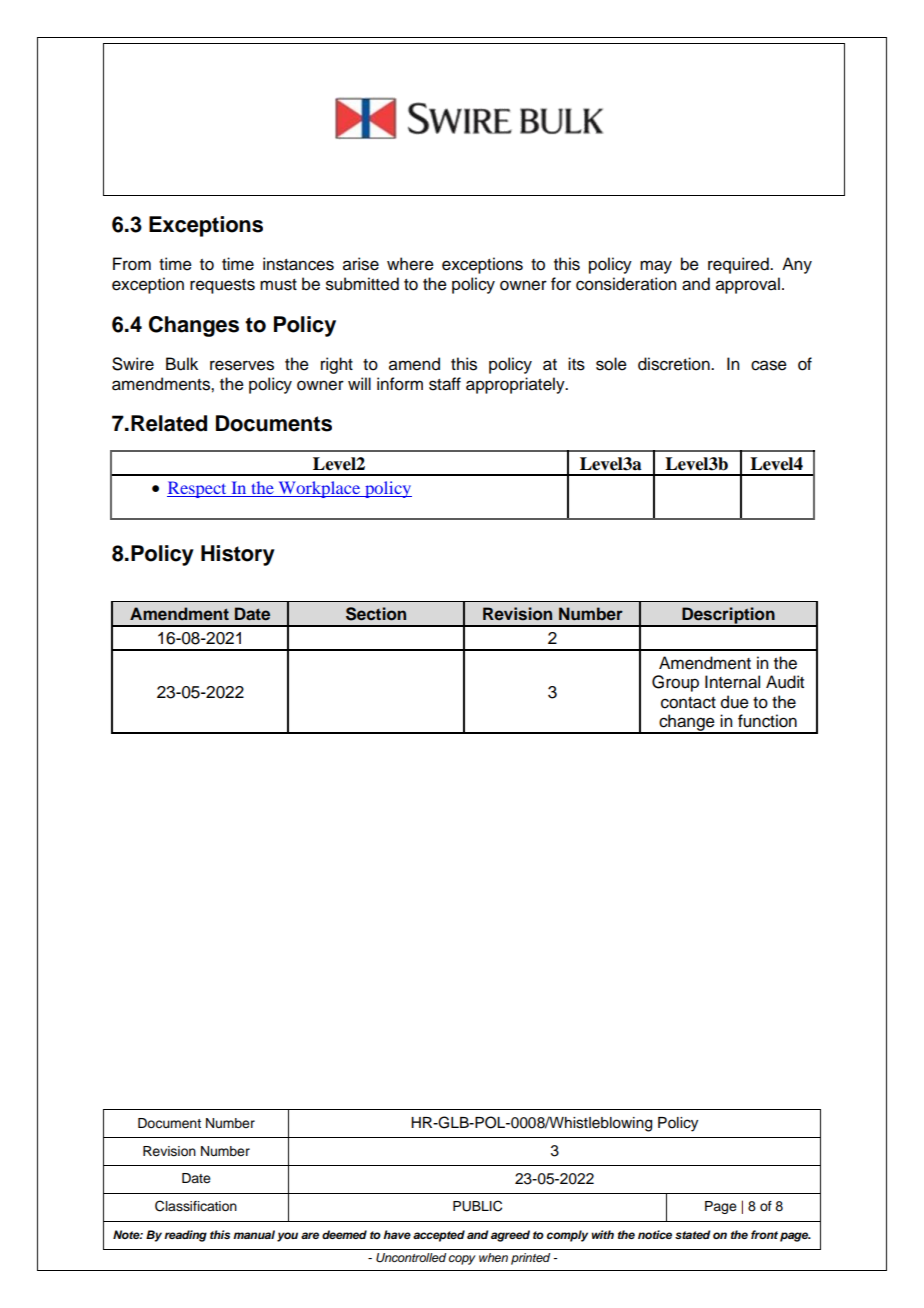 The width and height of the screenshot is (924, 1308). I want to click on accepted, so click(439, 1236).
